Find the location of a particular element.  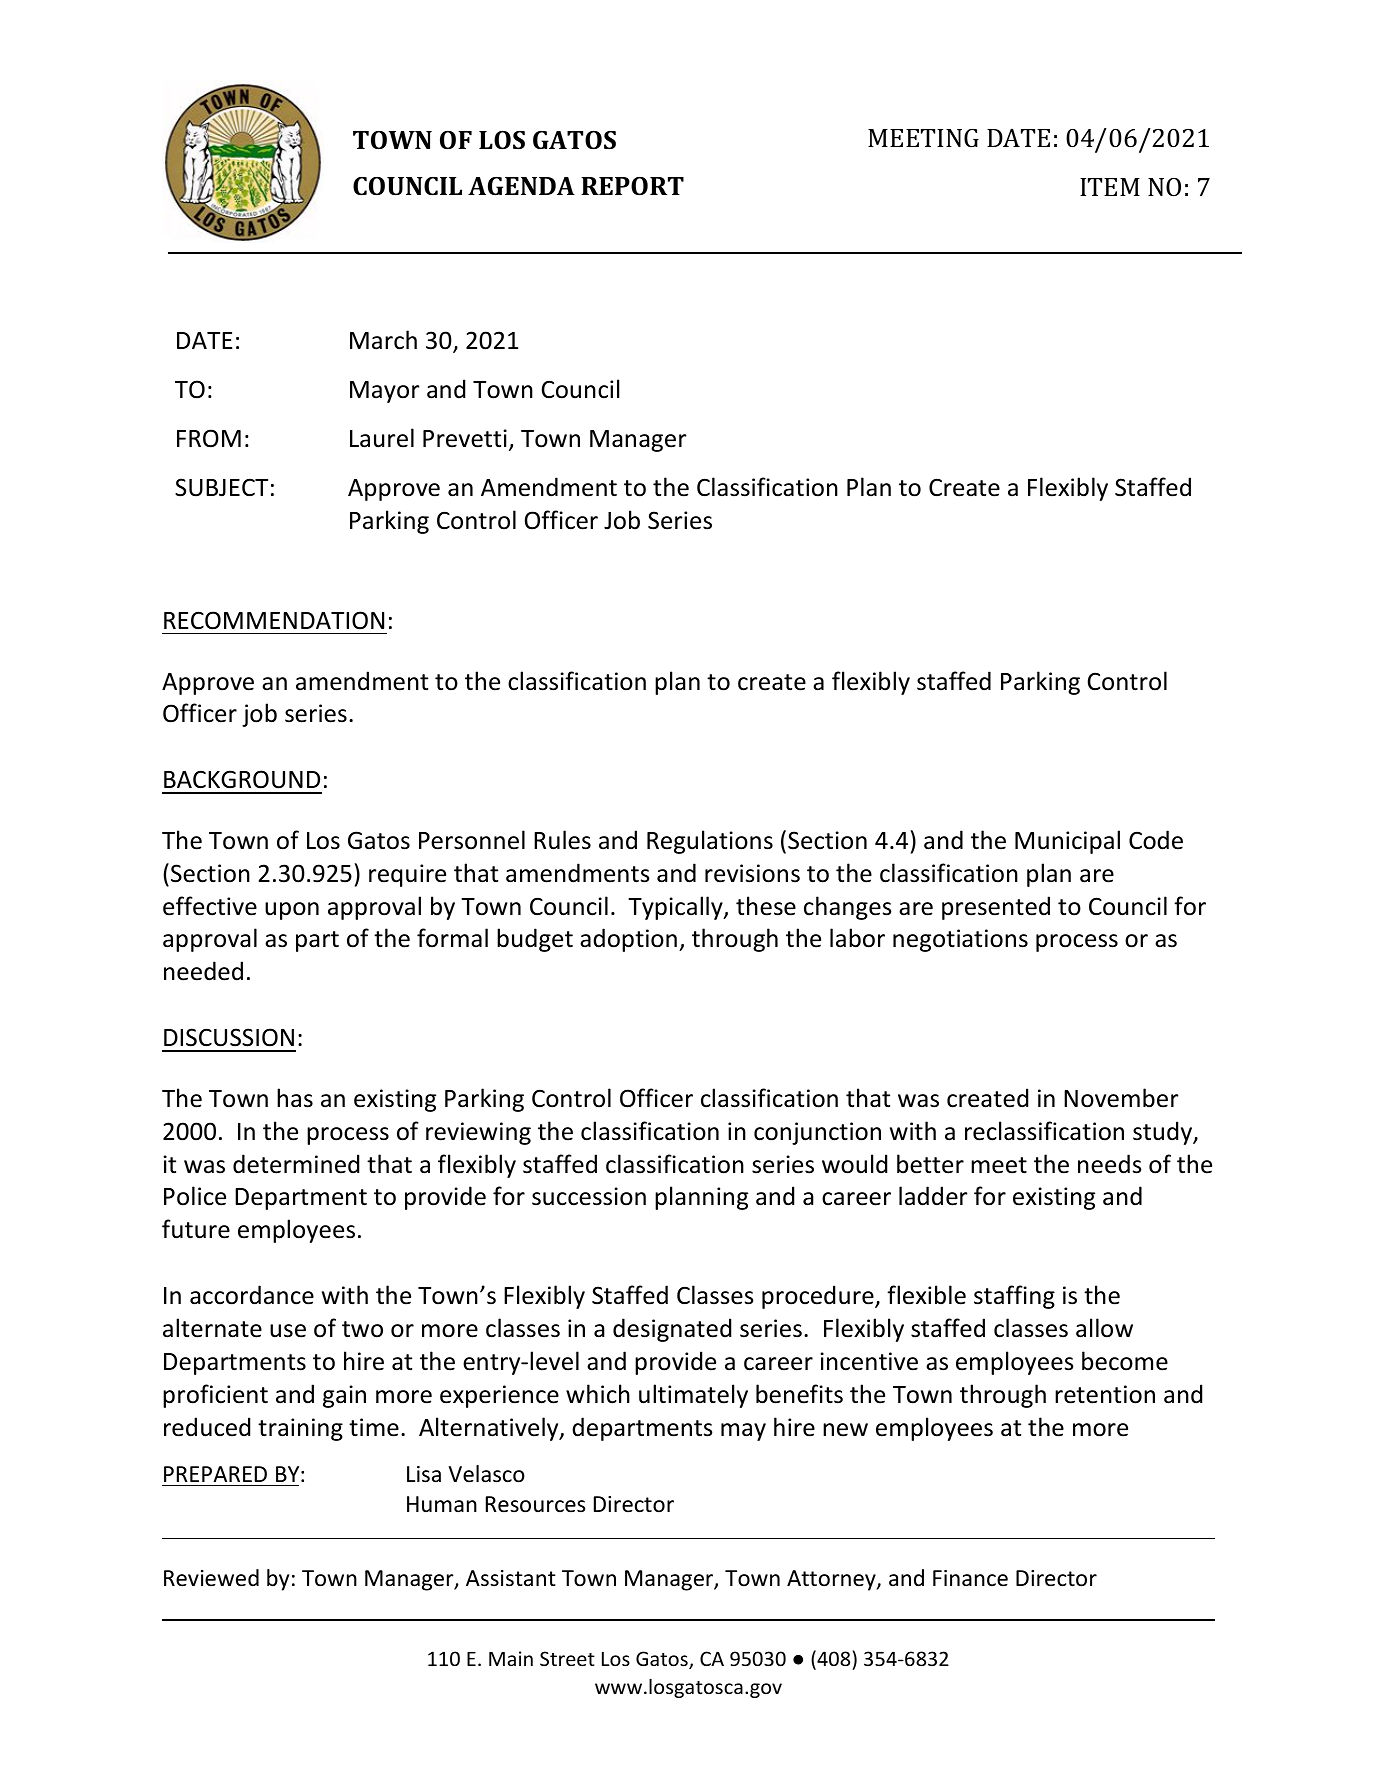

Regulations is located at coordinates (710, 842).
